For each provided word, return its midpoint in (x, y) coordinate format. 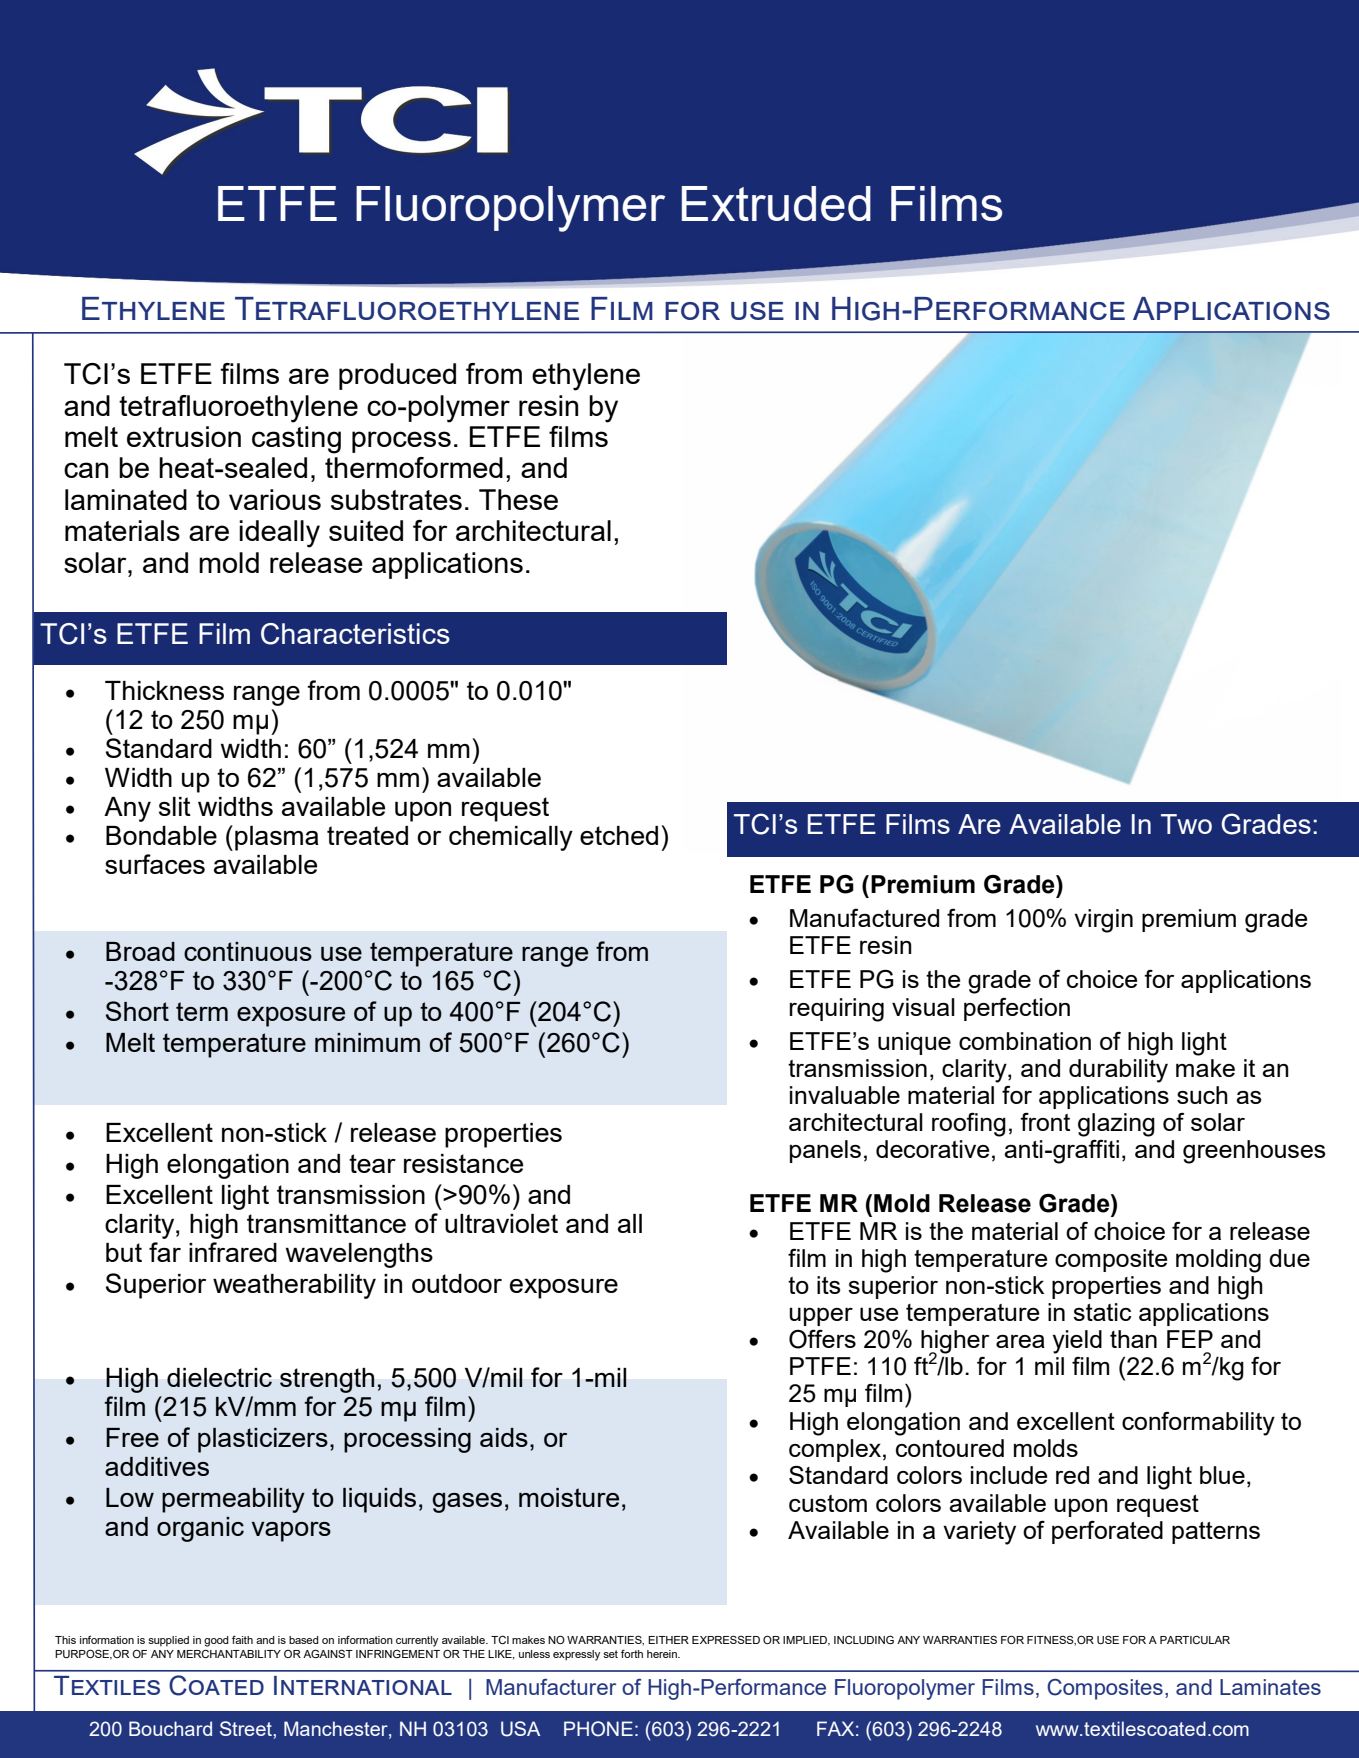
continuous (248, 951)
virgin (1103, 921)
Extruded (776, 203)
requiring (837, 1010)
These (518, 499)
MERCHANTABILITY (229, 1653)
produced (397, 376)
